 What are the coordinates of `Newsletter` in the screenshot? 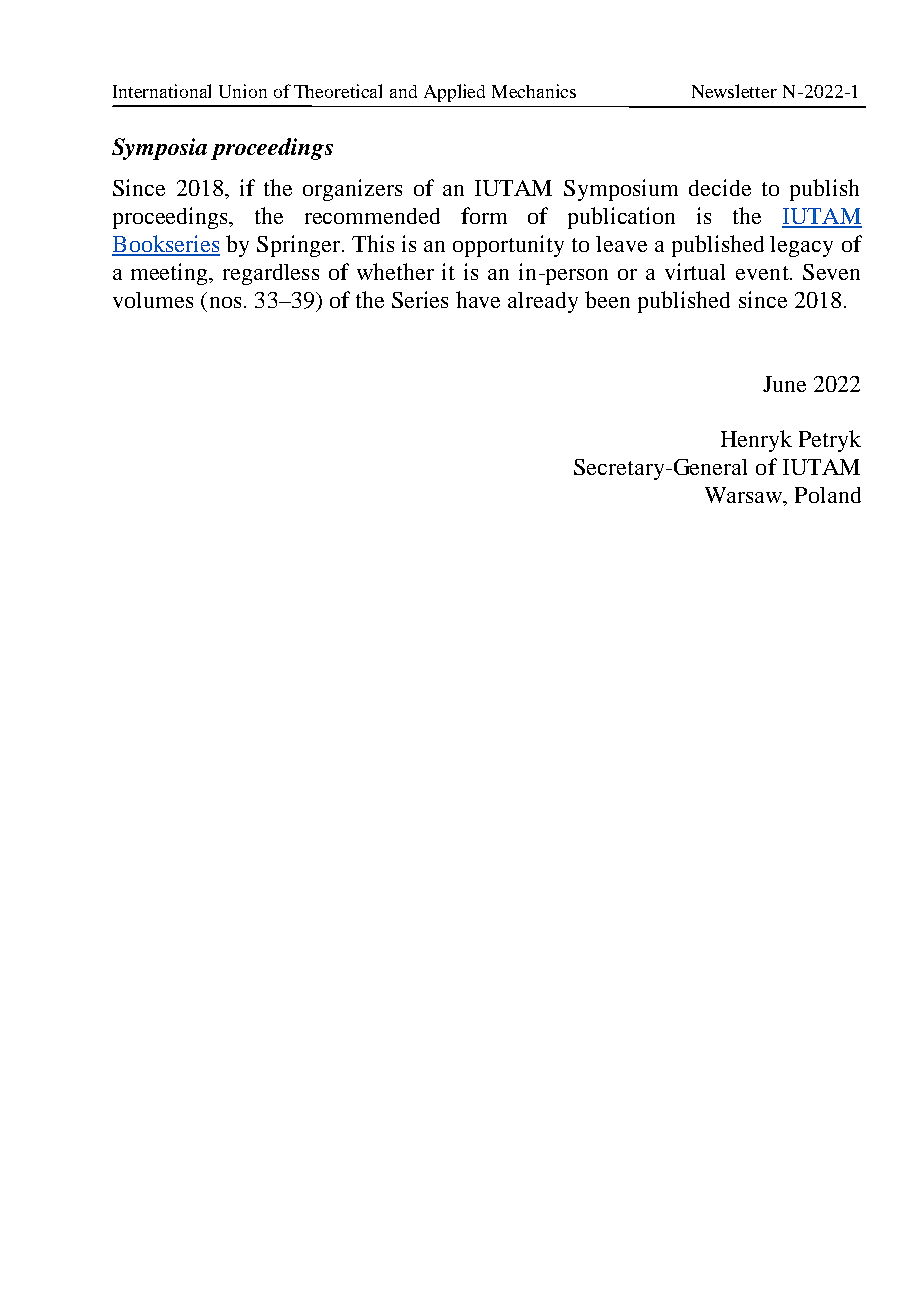 It's located at (734, 91).
